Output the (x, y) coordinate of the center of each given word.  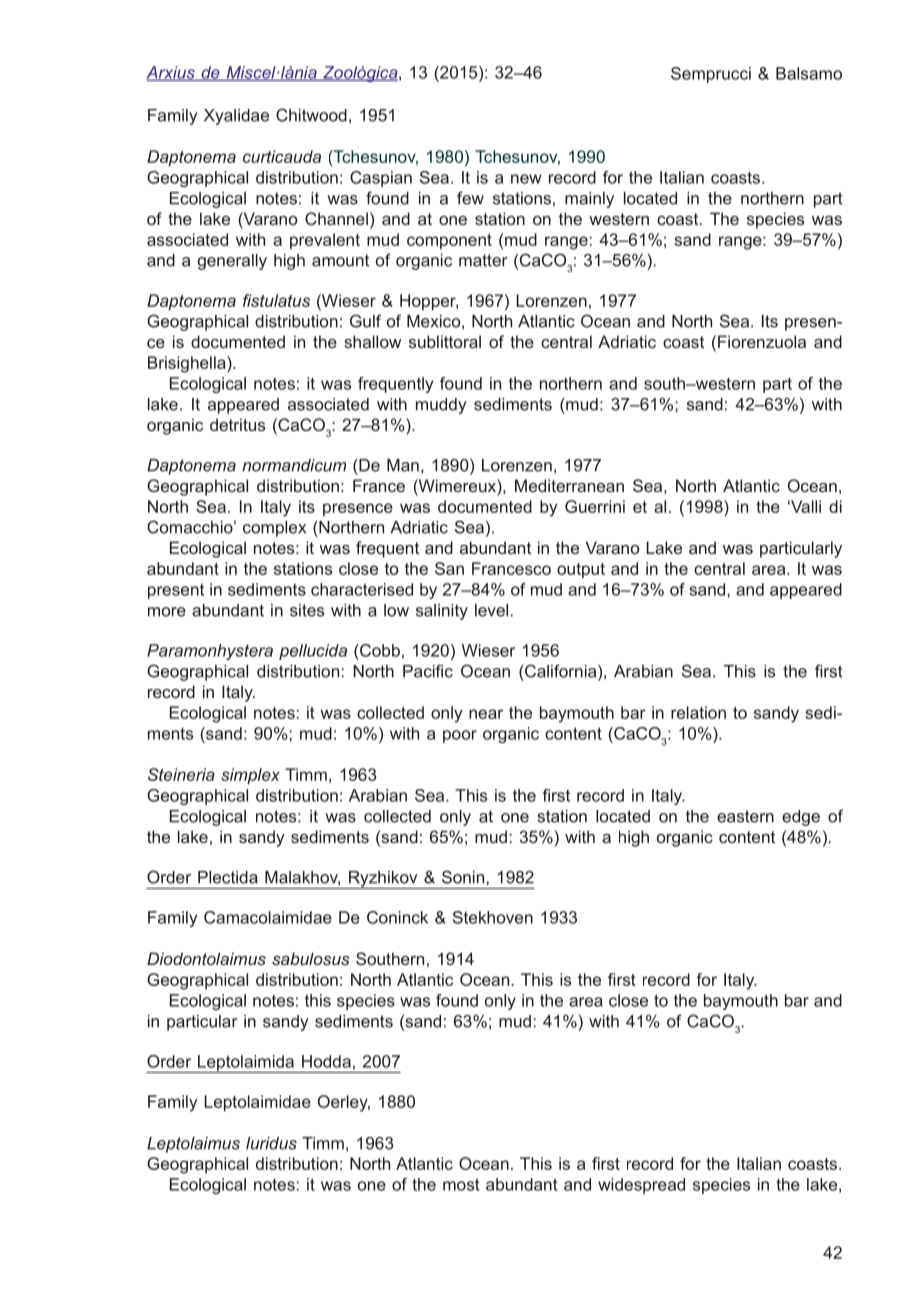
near (486, 714)
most (461, 1184)
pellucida (313, 652)
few (470, 198)
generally (232, 262)
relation (698, 712)
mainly (589, 200)
